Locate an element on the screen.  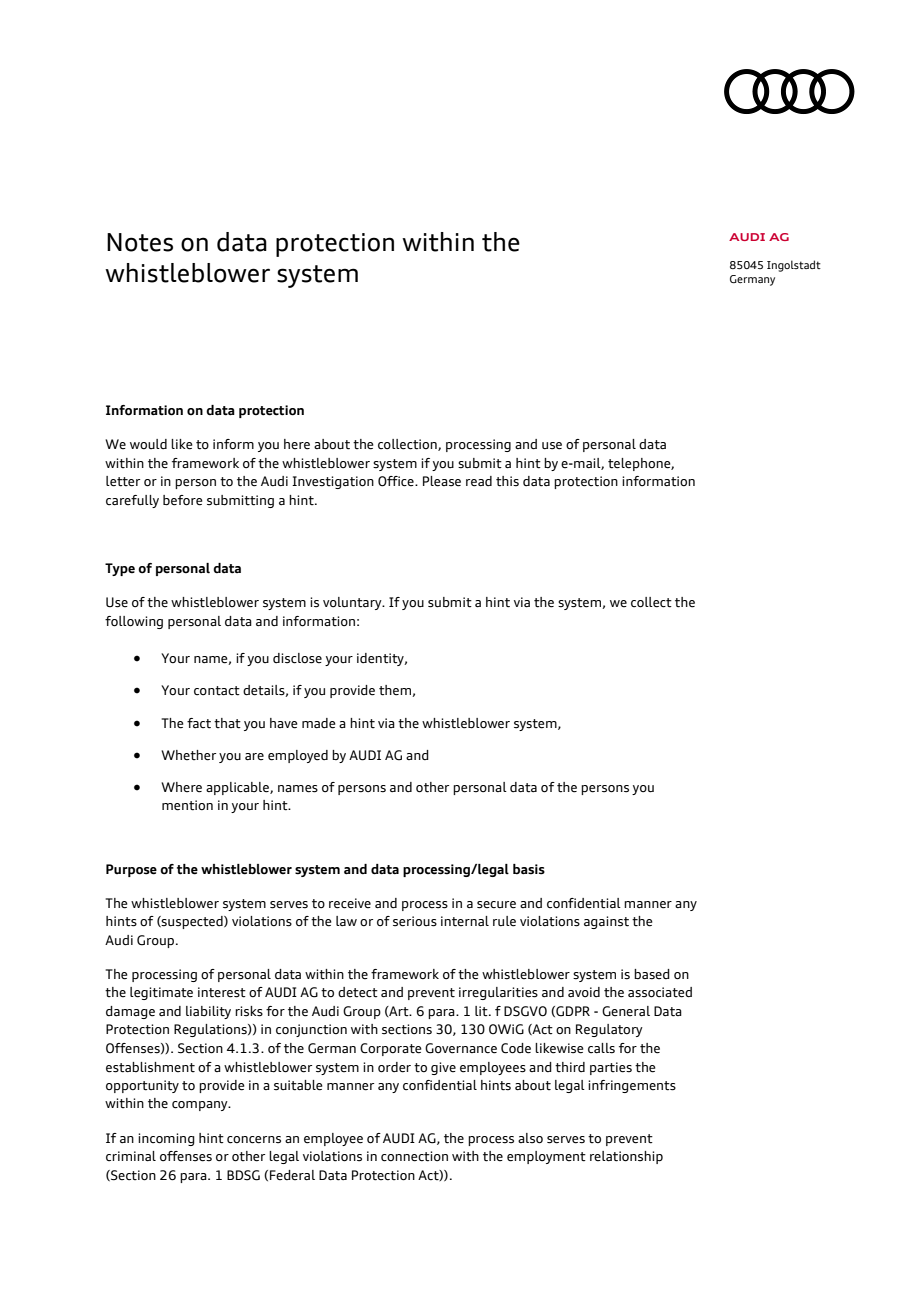
Office is located at coordinates (397, 481).
